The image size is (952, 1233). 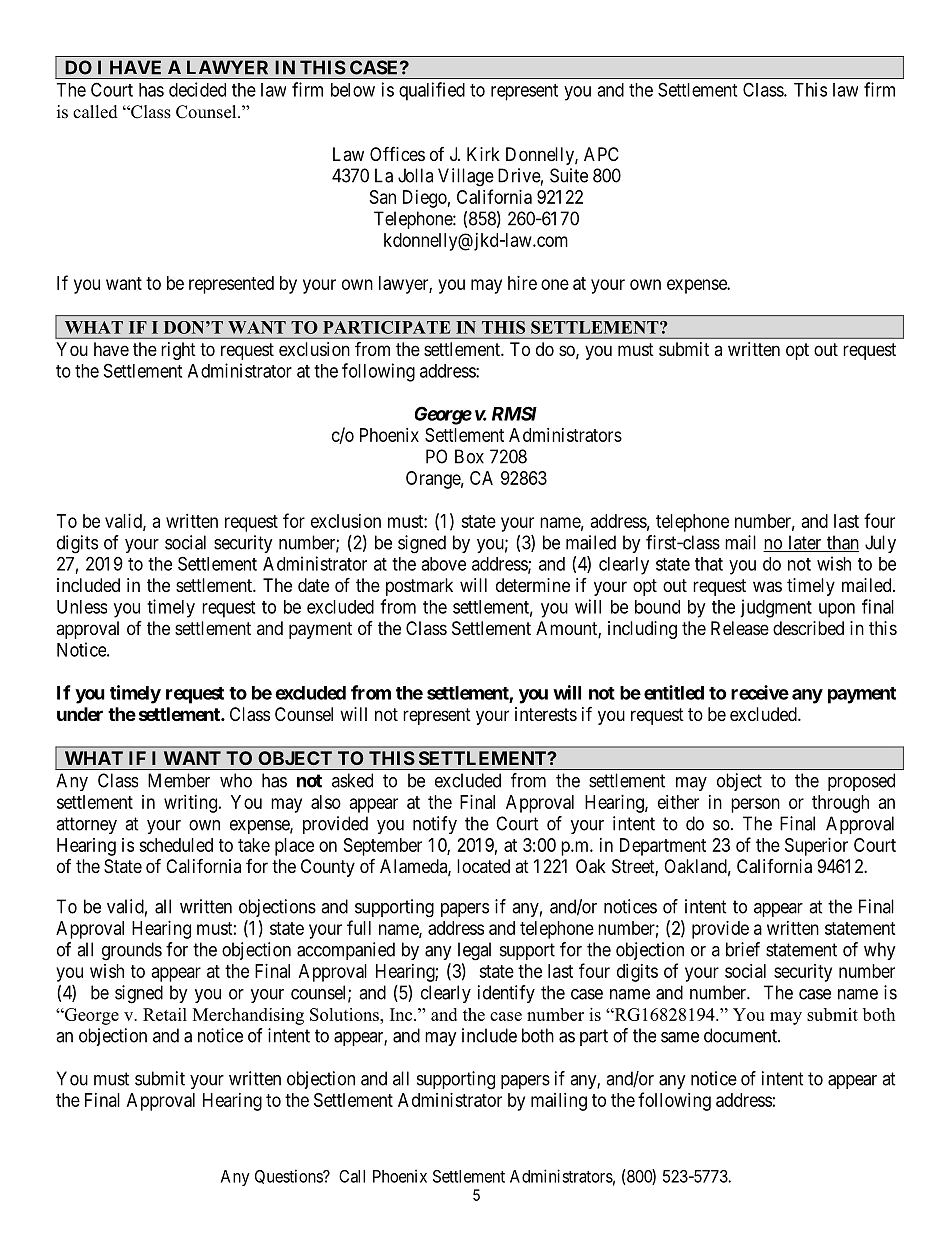 What do you see at coordinates (483, 154) in the image?
I see `Kirk` at bounding box center [483, 154].
